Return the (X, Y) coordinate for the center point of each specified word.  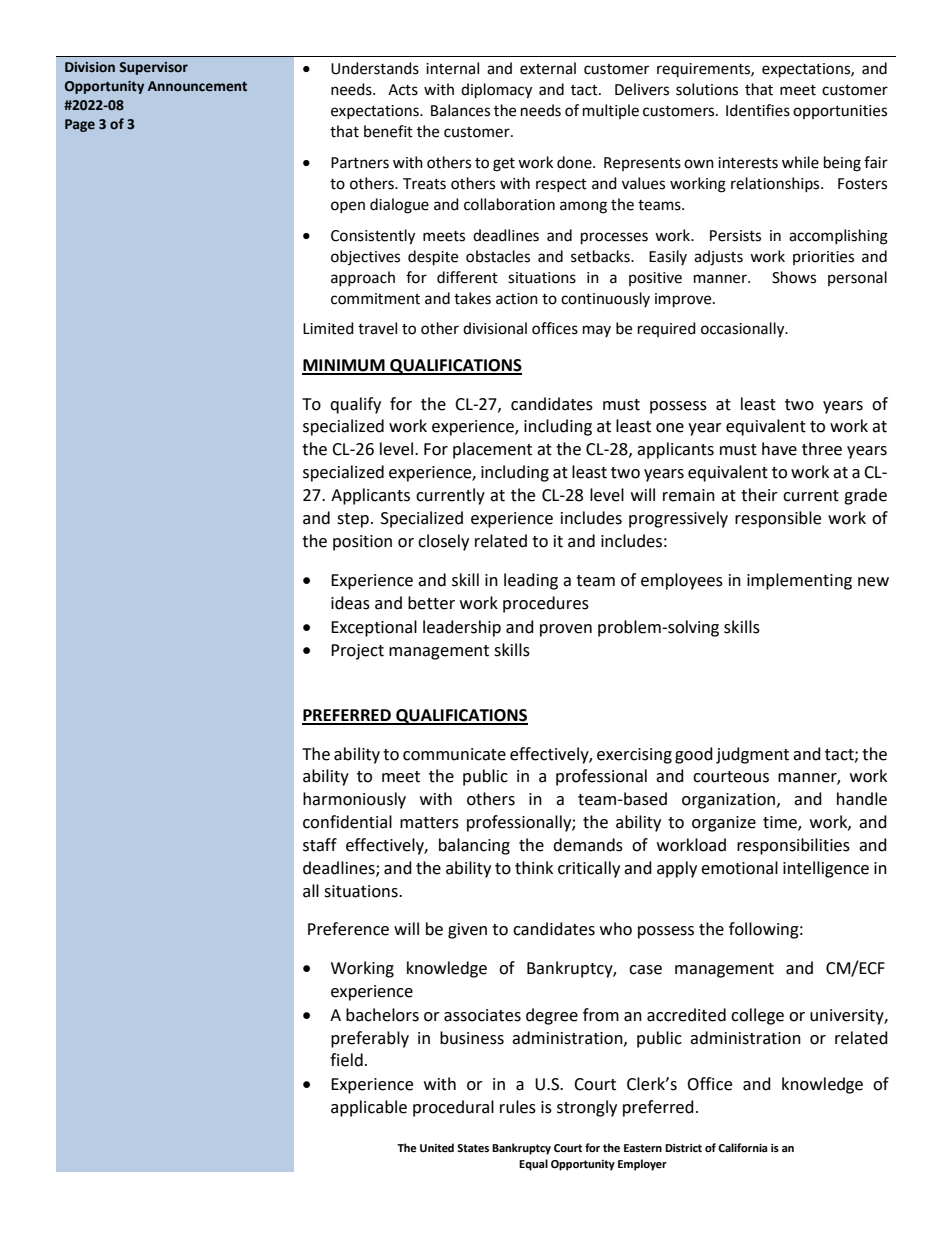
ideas (350, 603)
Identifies (758, 110)
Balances (460, 110)
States (473, 1148)
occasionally (744, 330)
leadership (462, 628)
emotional (739, 868)
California (743, 1148)
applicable (369, 1108)
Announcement (197, 86)
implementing (799, 581)
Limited (328, 328)
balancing (474, 846)
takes (472, 298)
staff (320, 845)
